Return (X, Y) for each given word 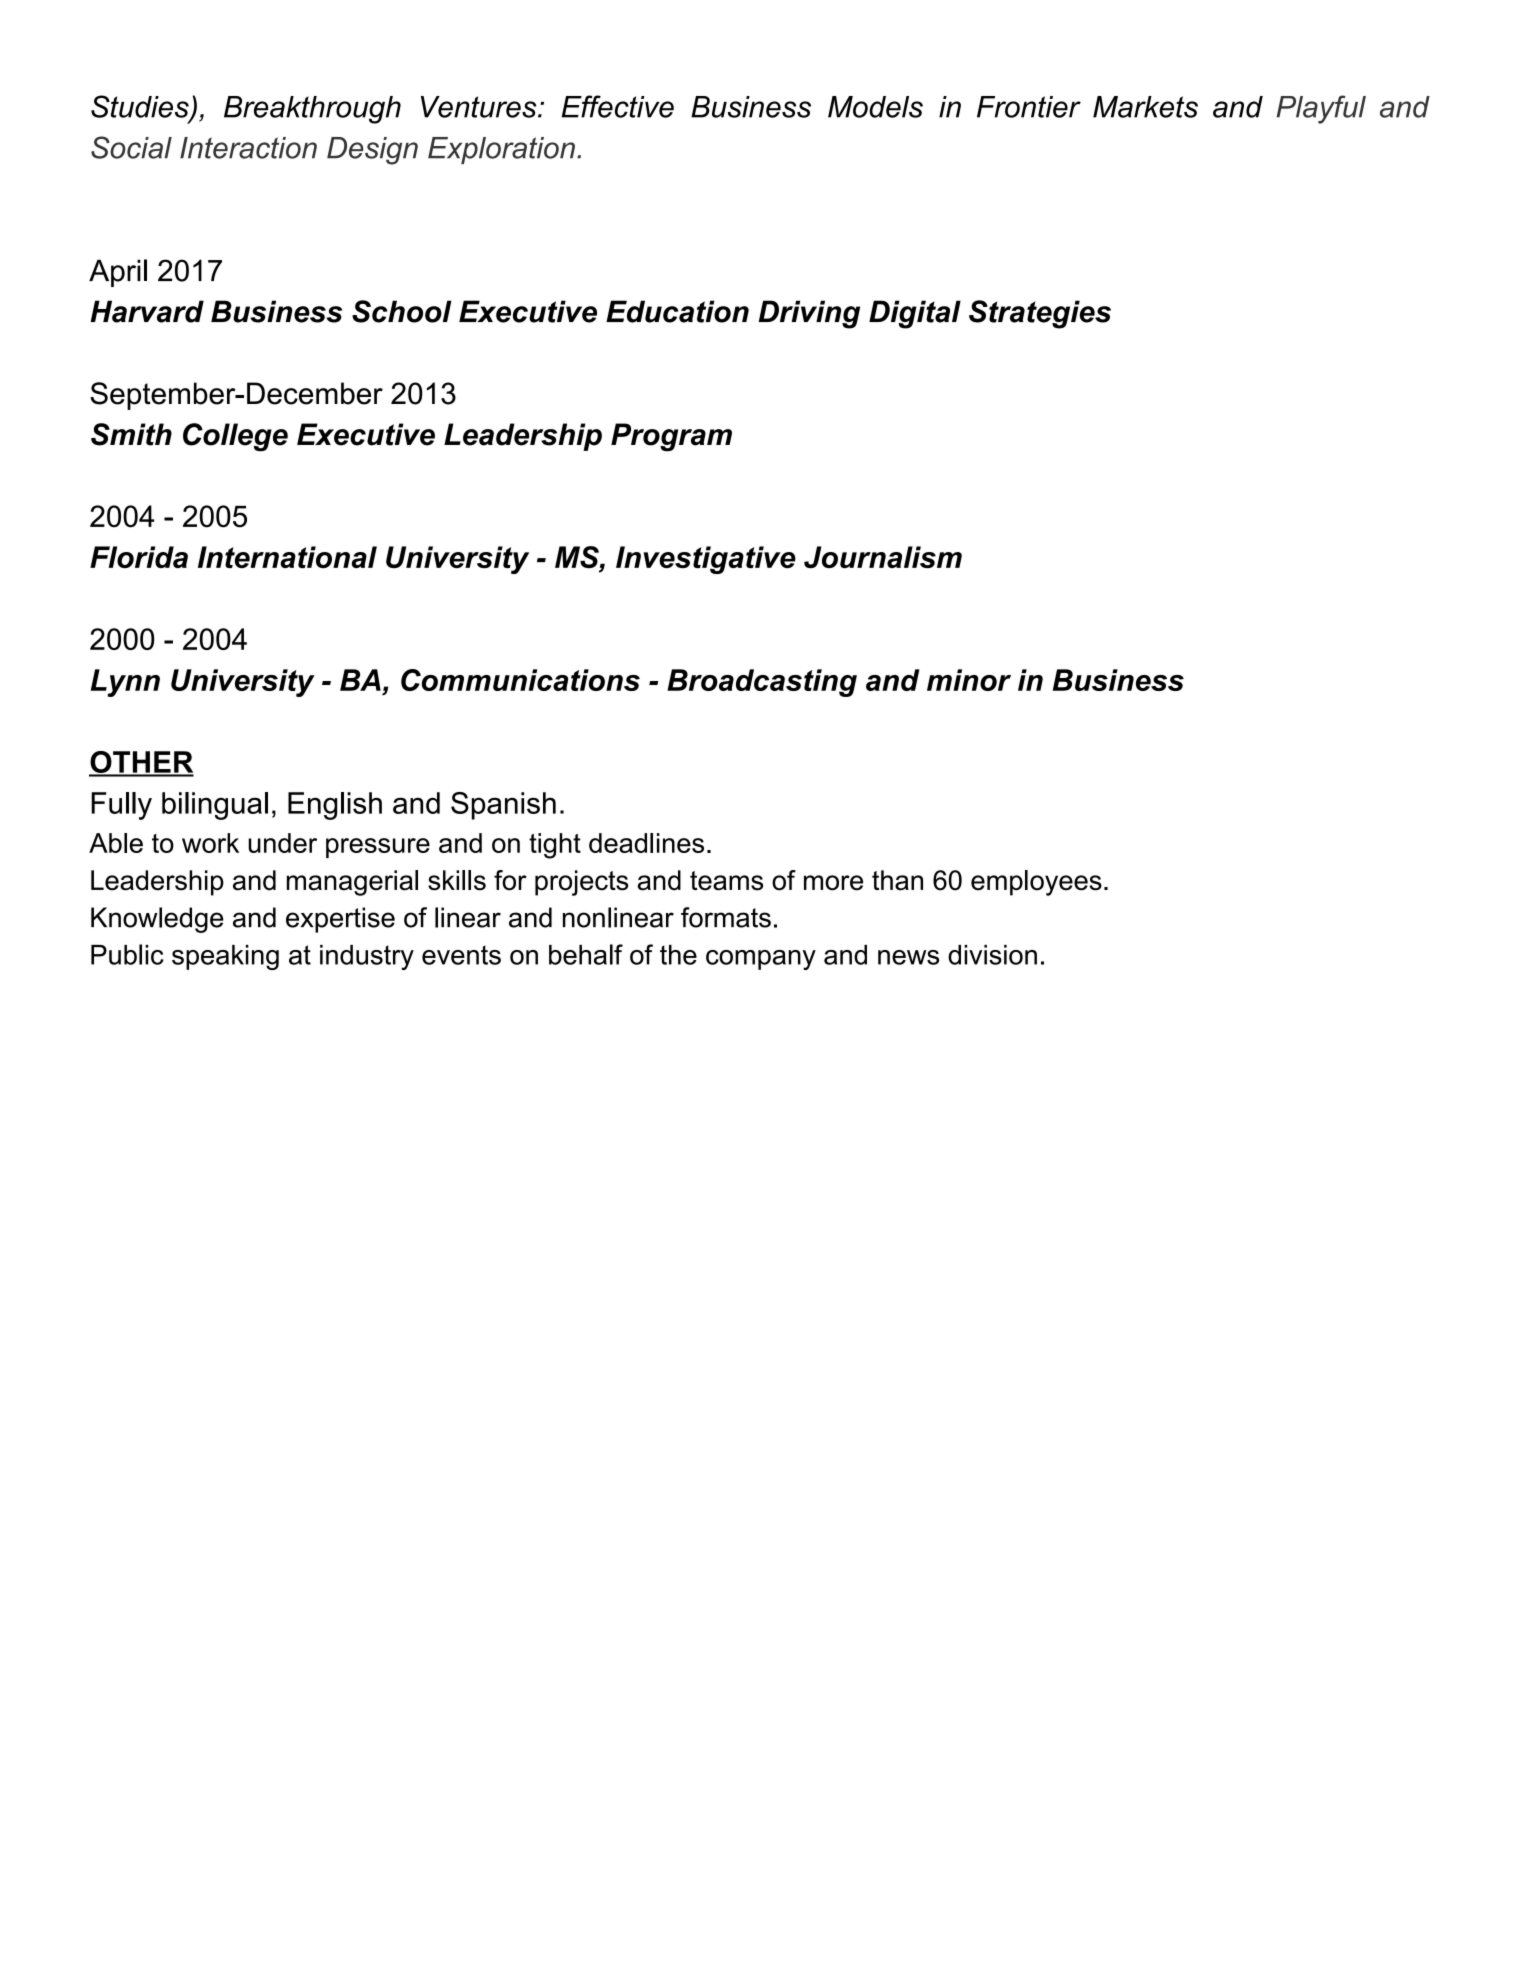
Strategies (1040, 314)
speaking (225, 957)
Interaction (248, 148)
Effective (618, 106)
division (992, 955)
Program (671, 437)
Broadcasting (762, 683)
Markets (1145, 107)
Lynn (125, 683)
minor (969, 680)
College (235, 437)
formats (726, 917)
